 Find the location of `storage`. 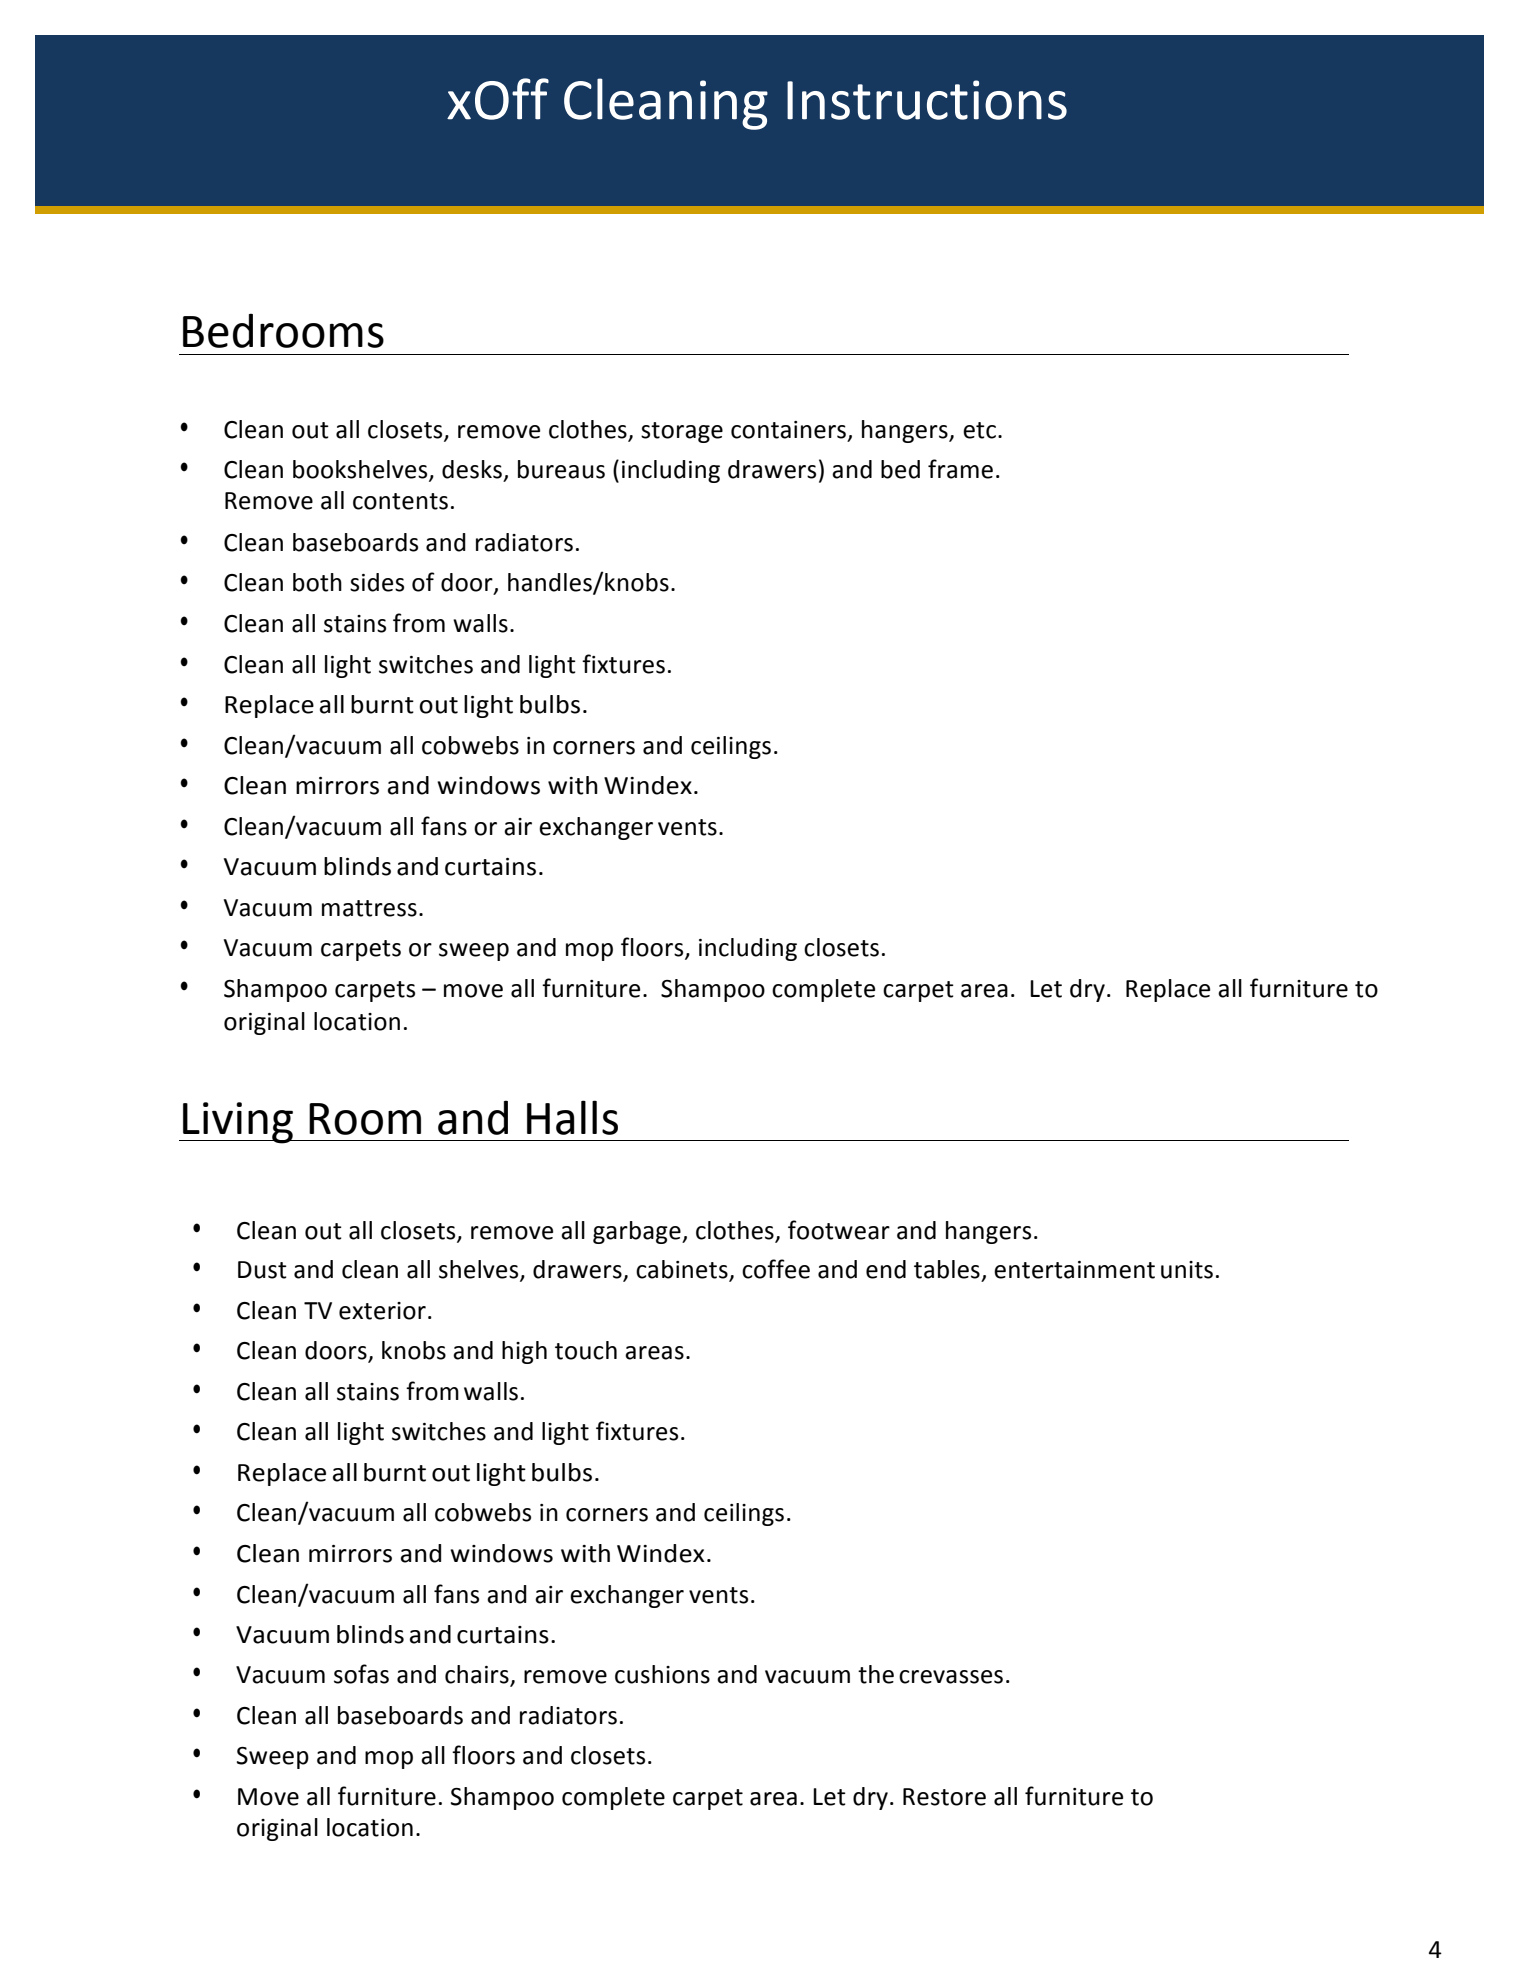

storage is located at coordinates (682, 432).
